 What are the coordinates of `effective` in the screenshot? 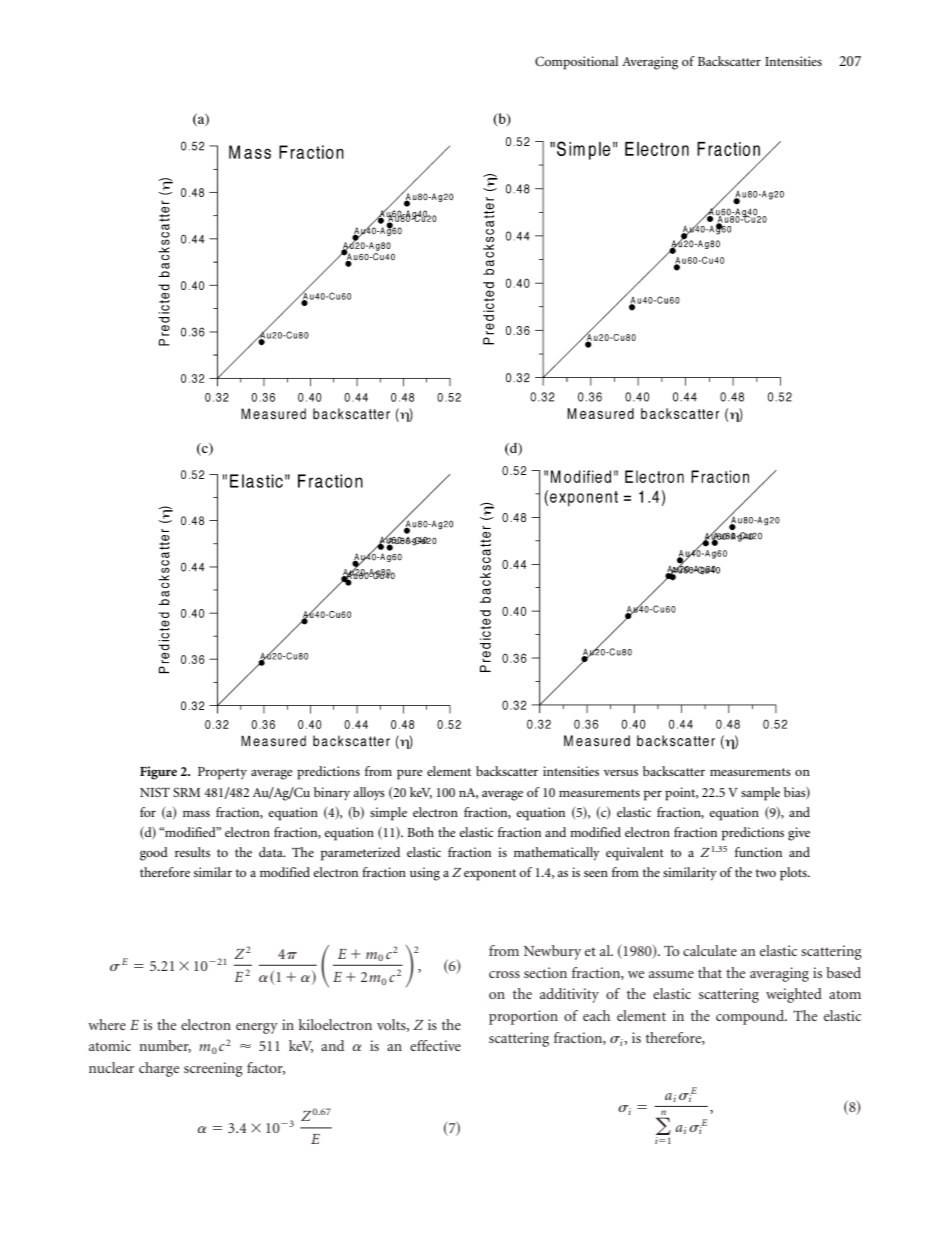 It's located at (435, 1045).
